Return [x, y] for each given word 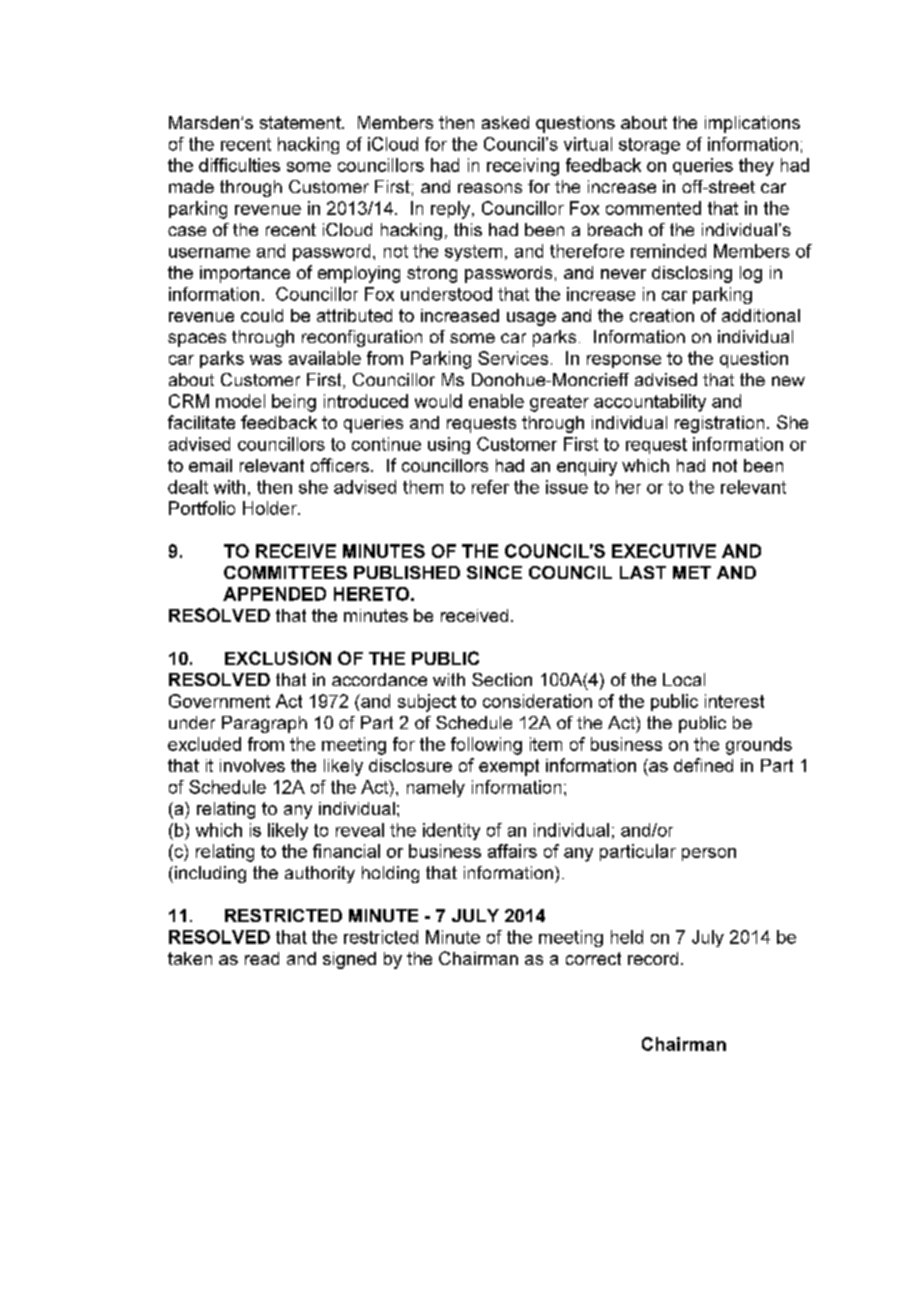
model [240, 401]
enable [496, 401]
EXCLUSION [278, 658]
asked [505, 122]
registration [719, 424]
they [756, 167]
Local [684, 679]
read [262, 958]
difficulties [239, 165]
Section [502, 679]
